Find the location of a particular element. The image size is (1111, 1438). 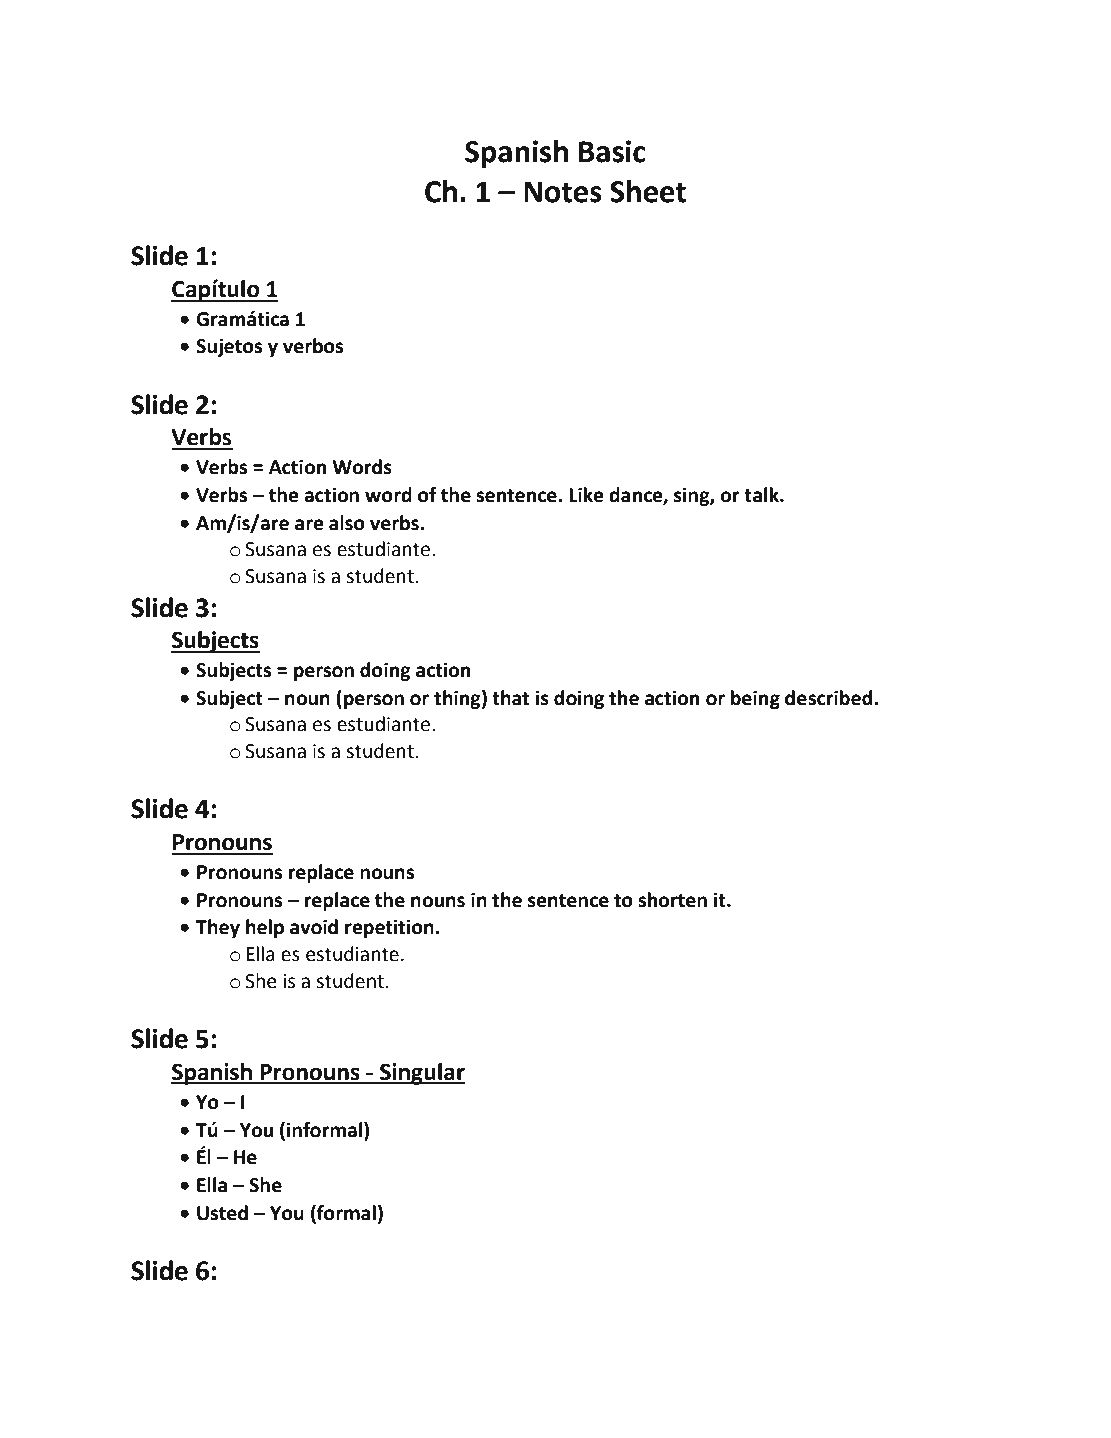

also is located at coordinates (347, 523).
